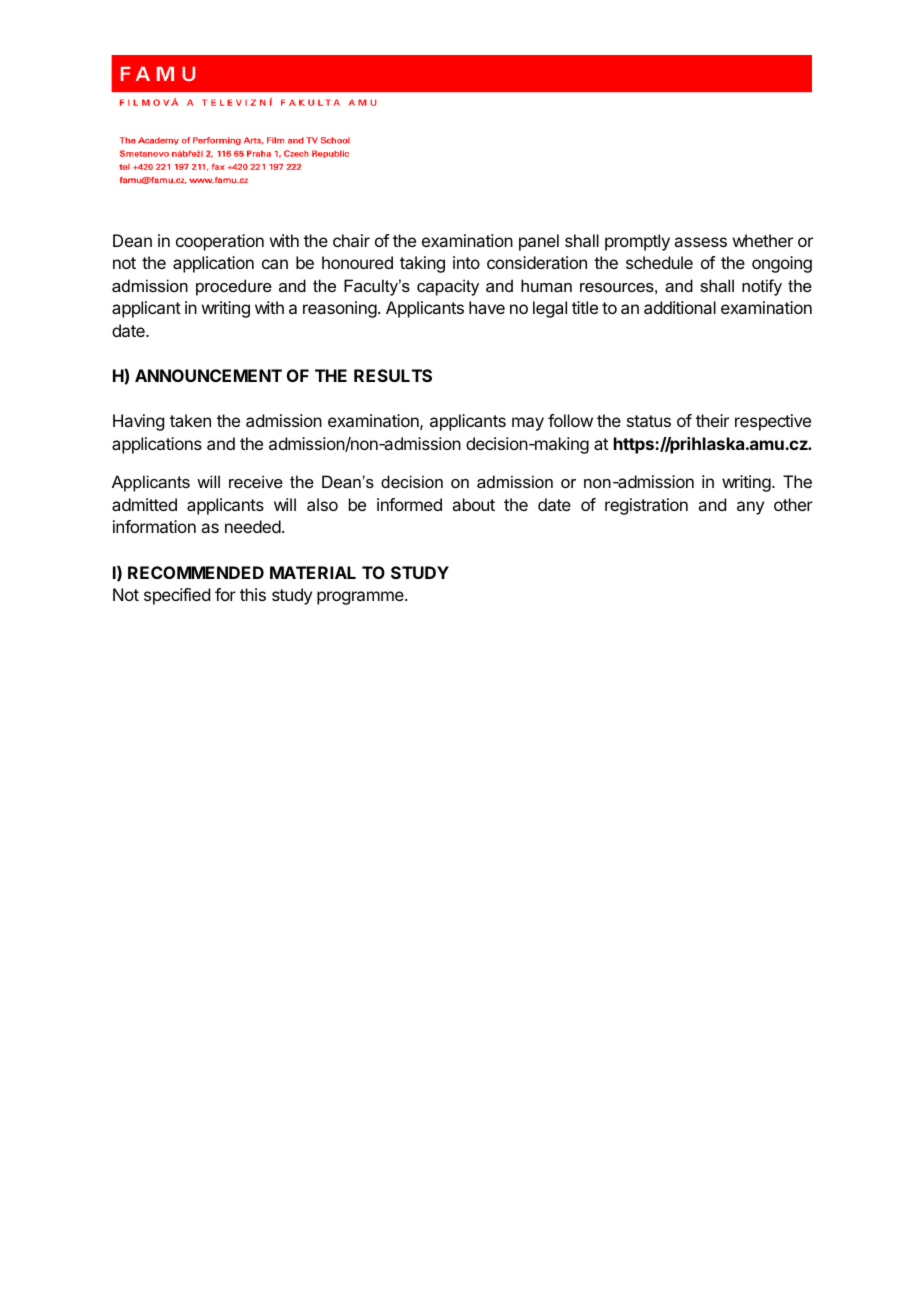 Image resolution: width=924 pixels, height=1307 pixels. What do you see at coordinates (528, 424) in the screenshot?
I see `may` at bounding box center [528, 424].
